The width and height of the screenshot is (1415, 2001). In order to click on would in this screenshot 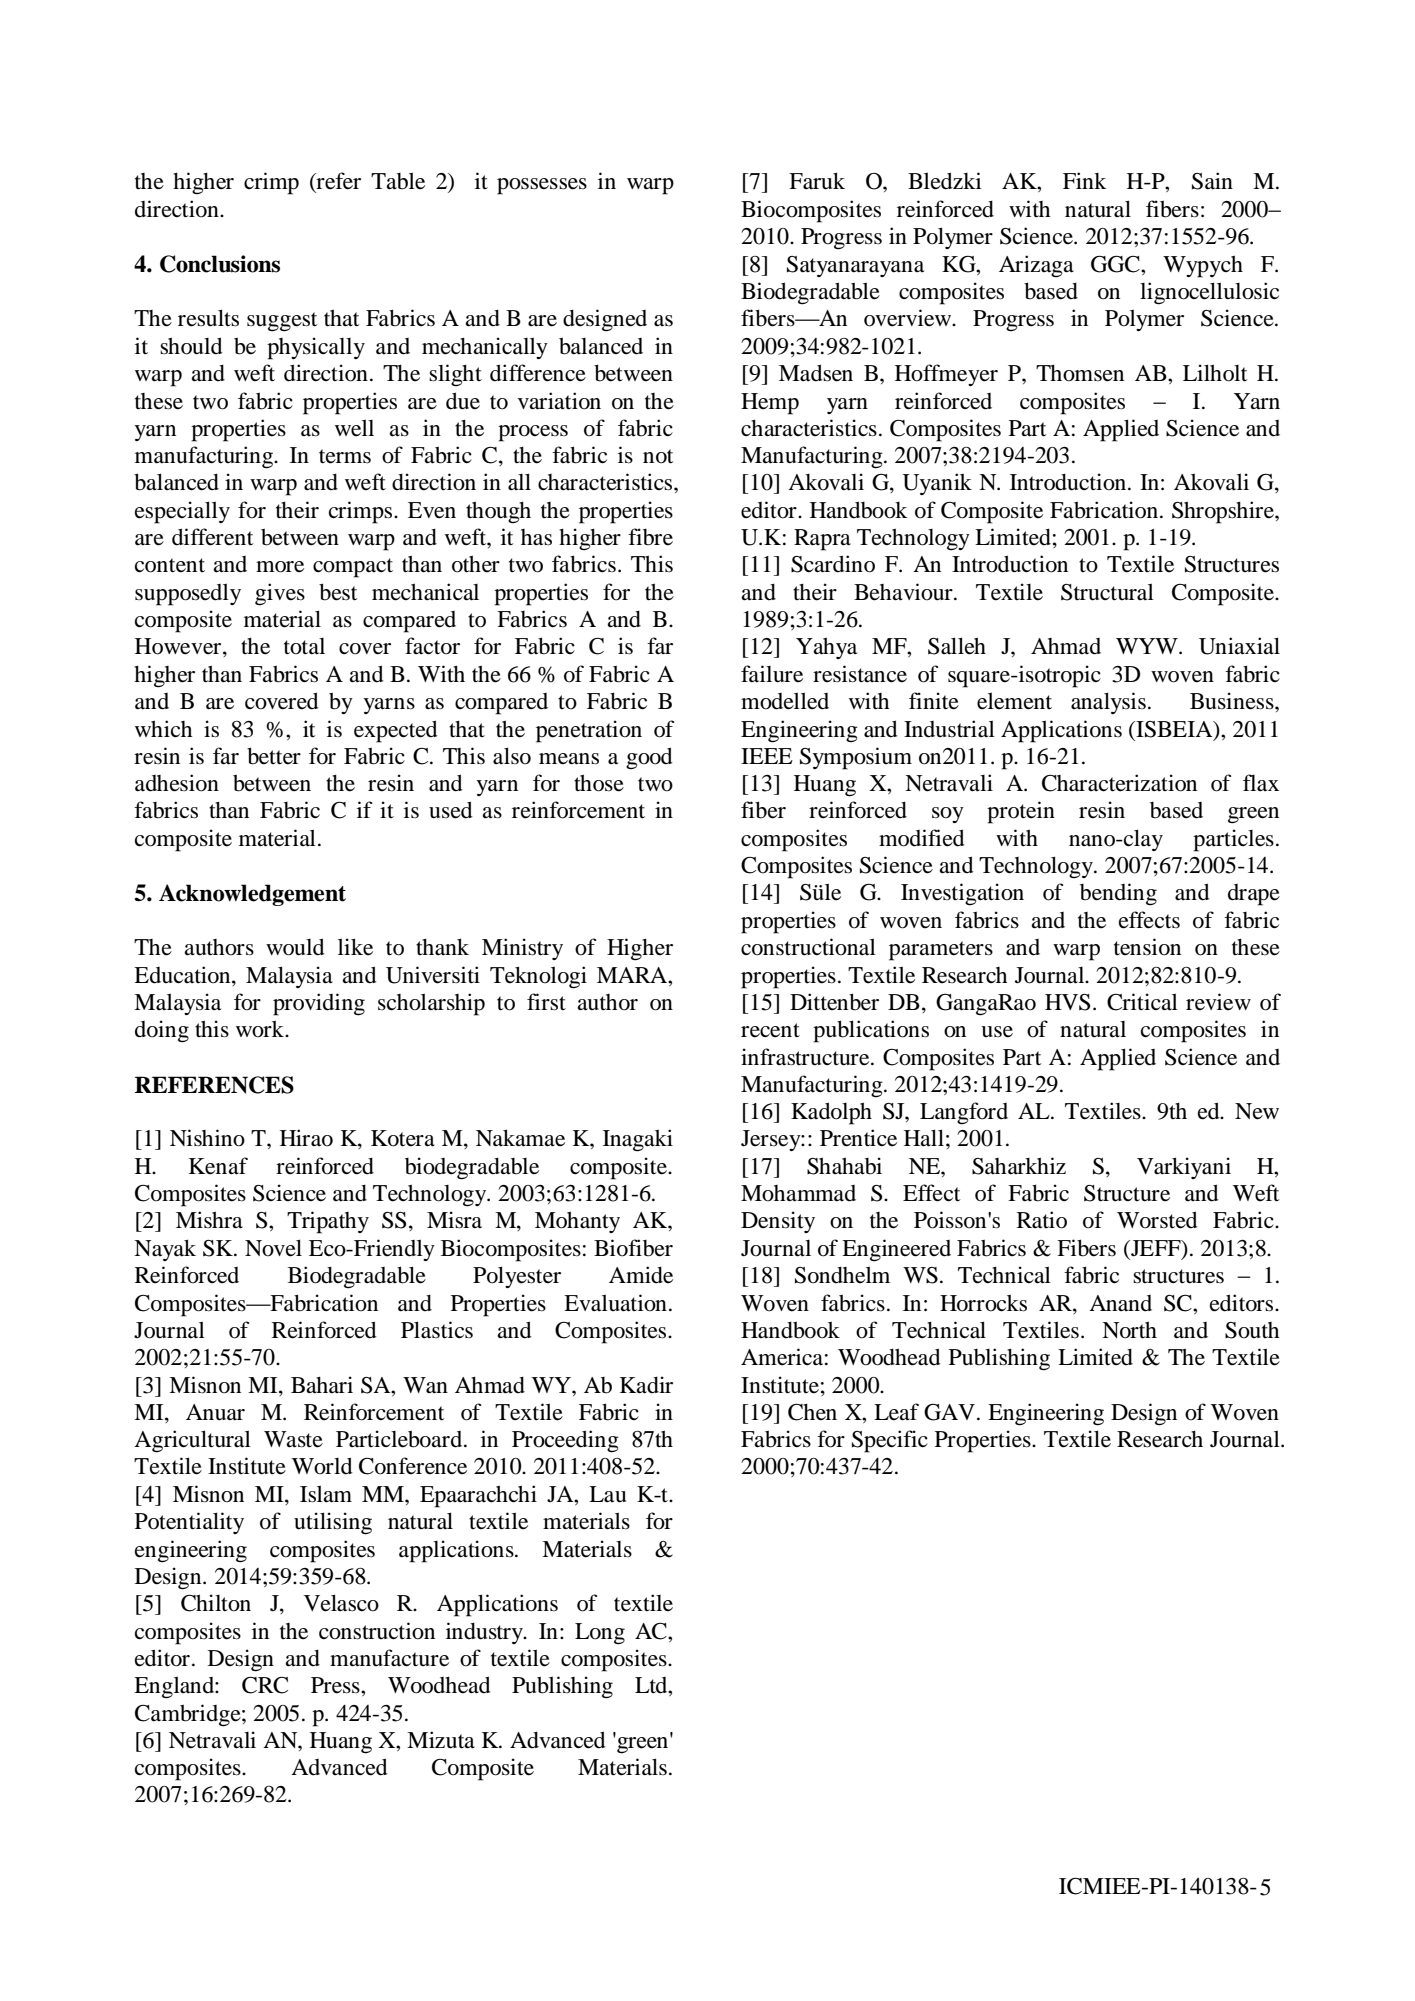, I will do `click(295, 947)`.
